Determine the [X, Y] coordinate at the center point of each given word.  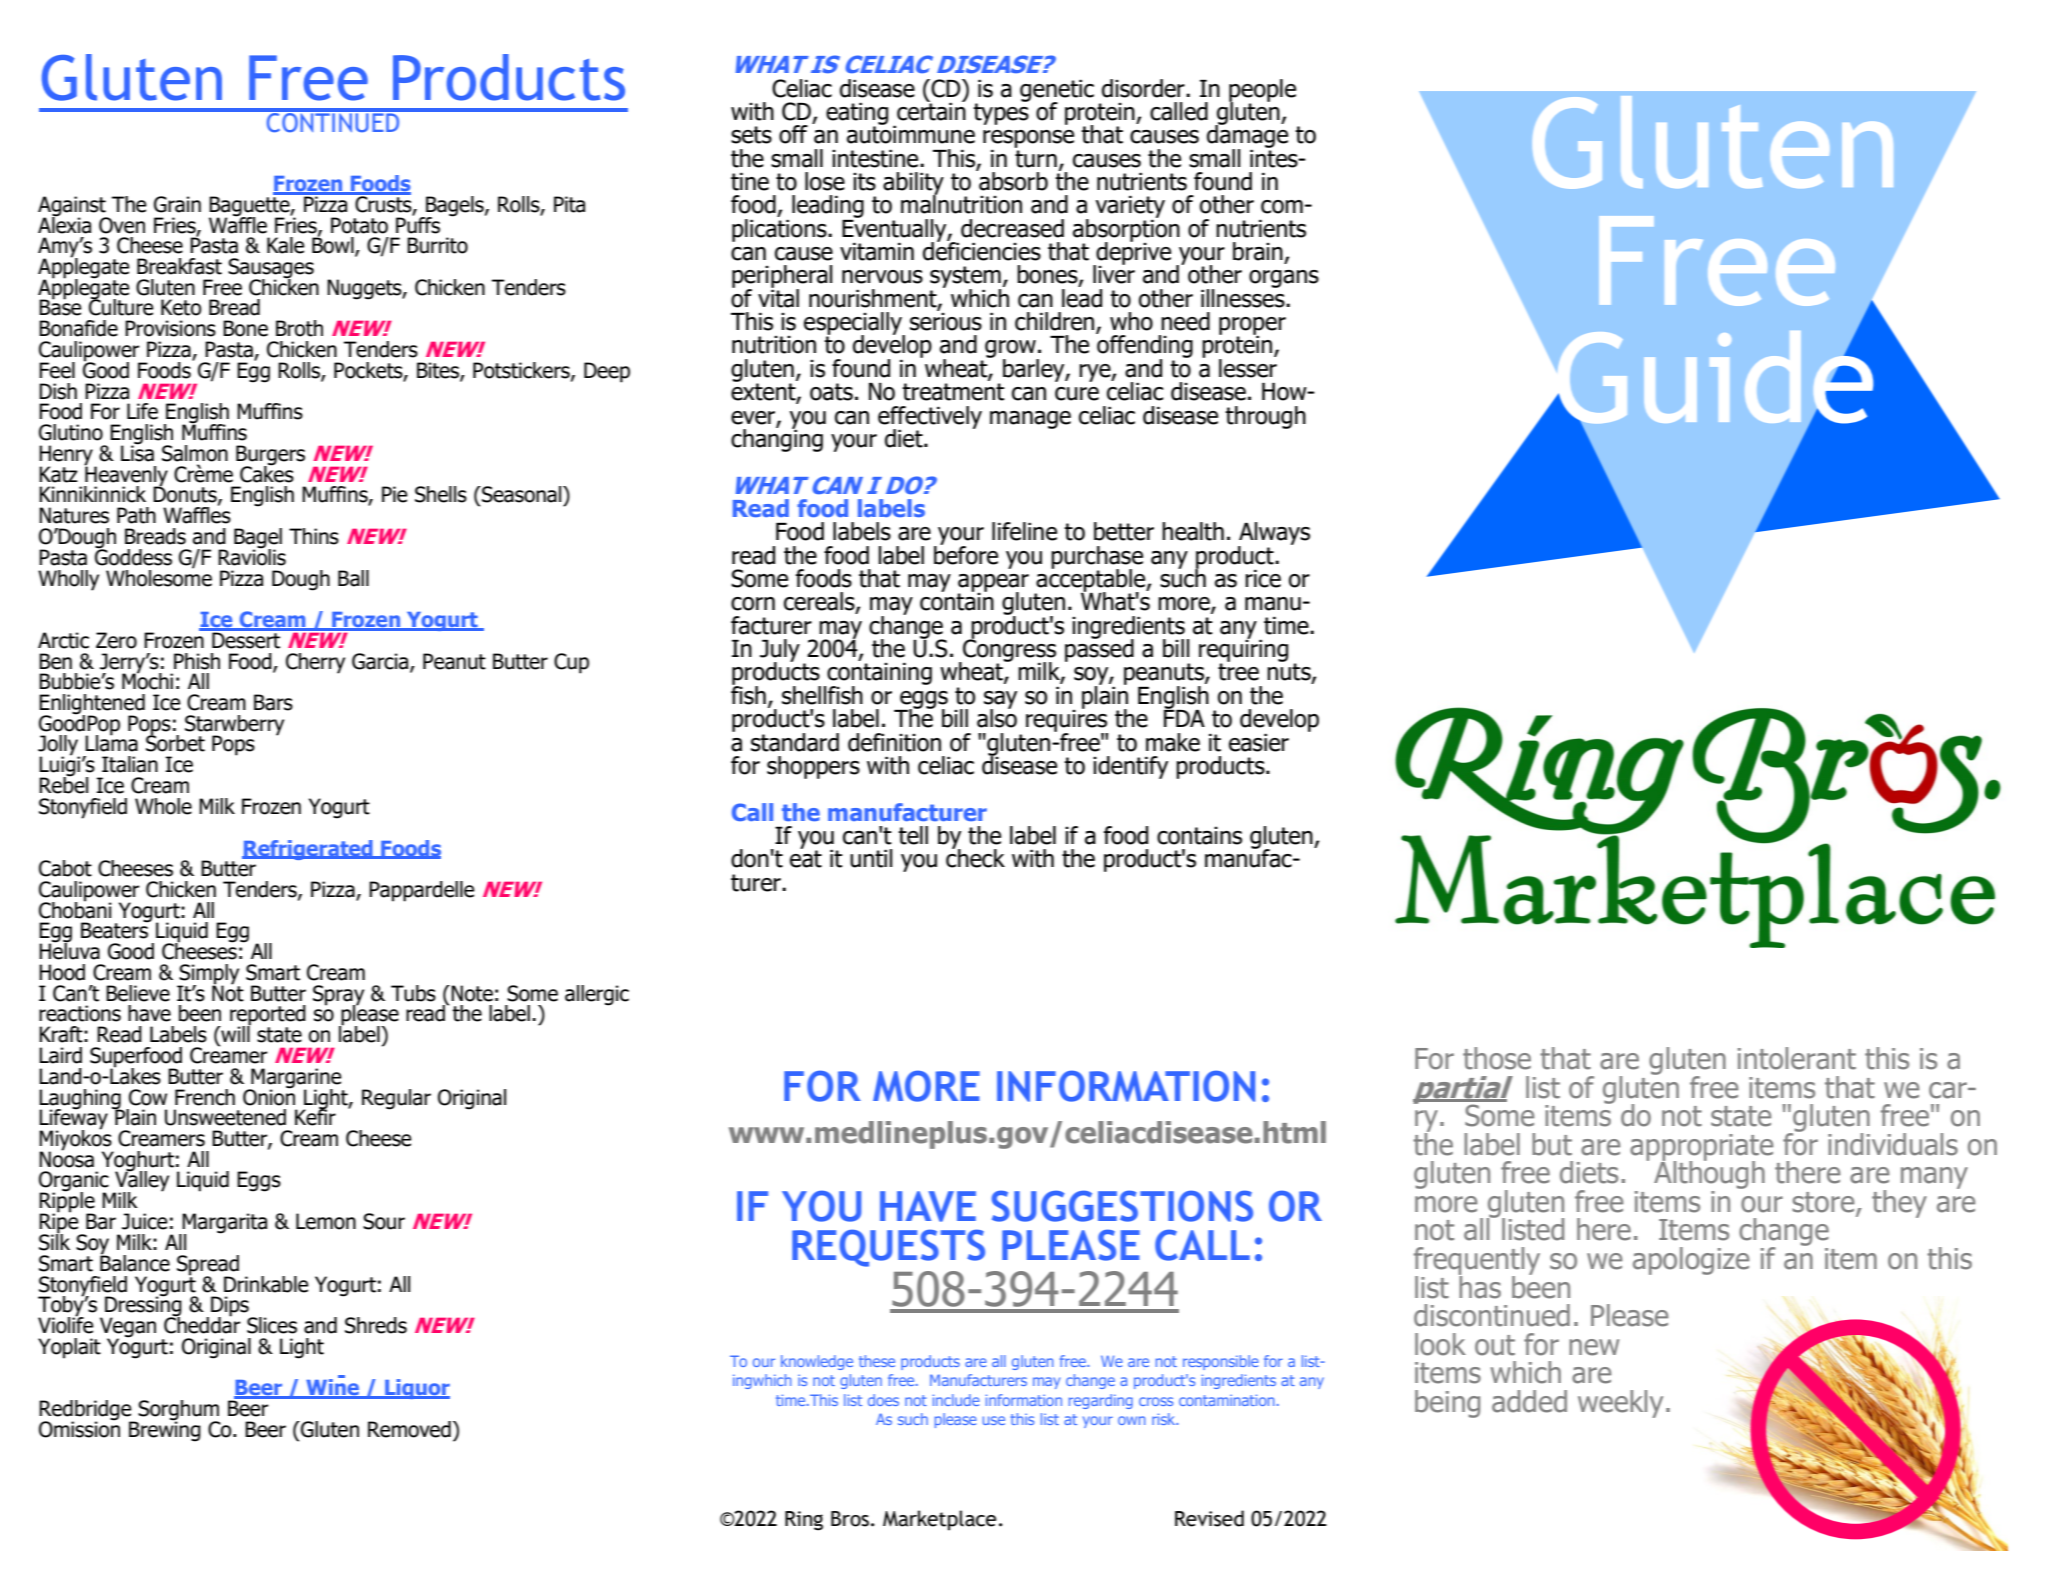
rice [1263, 579]
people [1262, 91]
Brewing [165, 1430]
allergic [597, 995]
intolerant [1797, 1058]
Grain [177, 204]
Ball [353, 578]
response [1028, 139]
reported [268, 1016]
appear [993, 584]
